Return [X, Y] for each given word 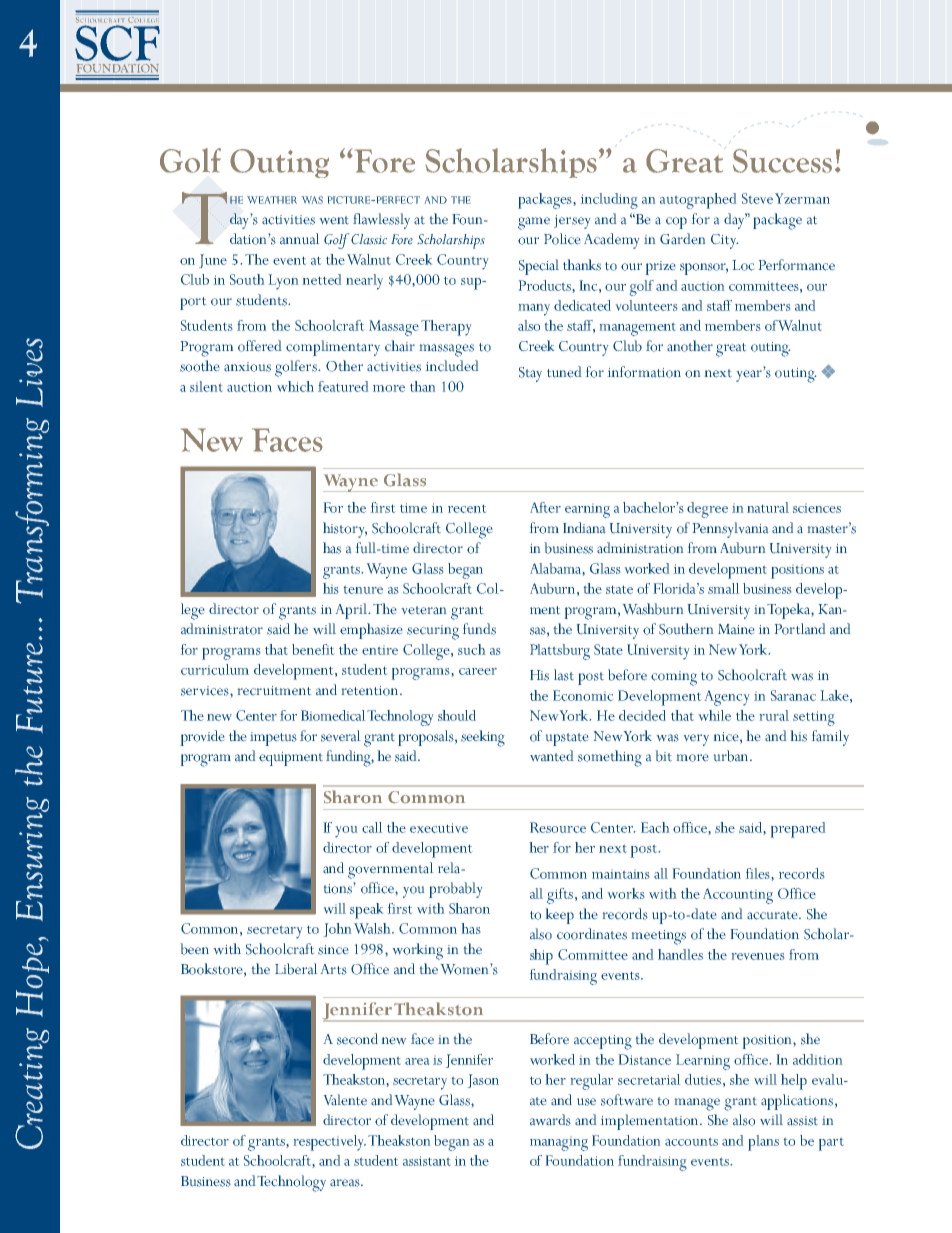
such [471, 649]
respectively [330, 1143]
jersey [572, 222]
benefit [313, 649]
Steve [757, 198]
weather [272, 200]
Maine [736, 629]
